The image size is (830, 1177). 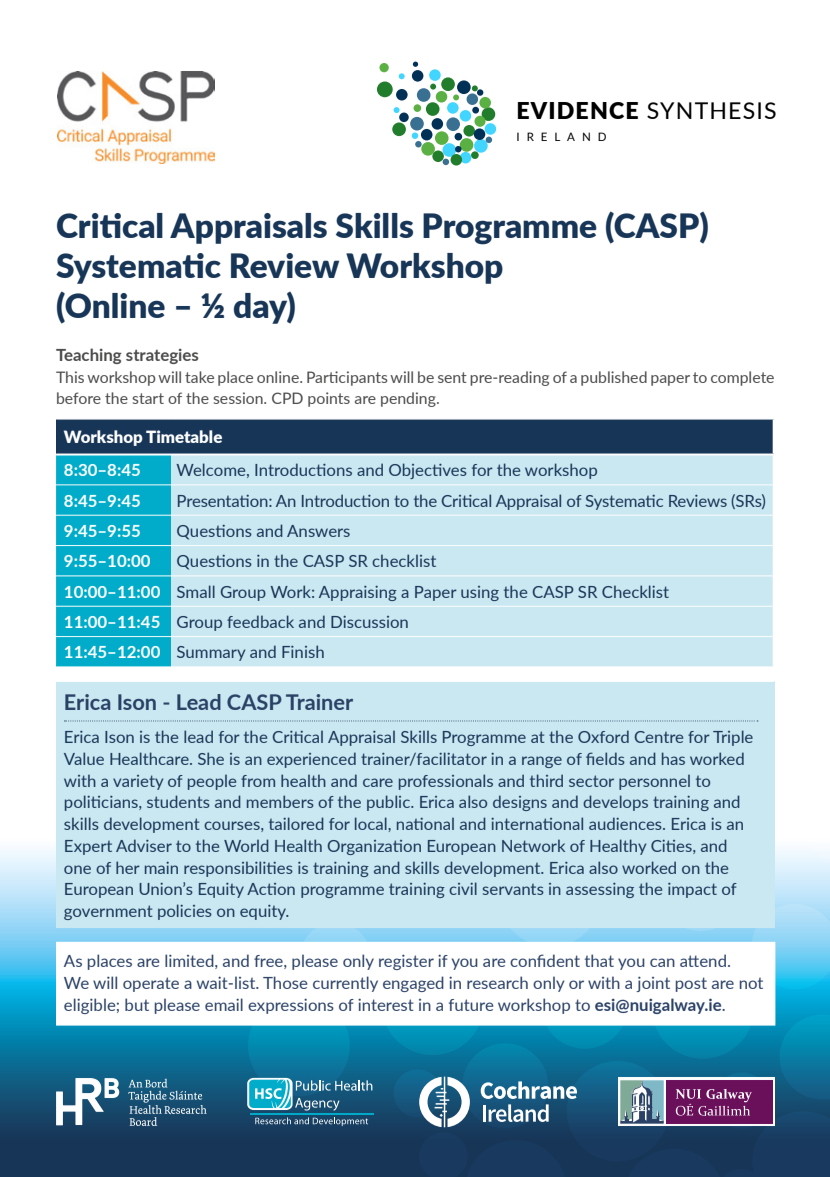 What do you see at coordinates (162, 356) in the document?
I see `strategies` at bounding box center [162, 356].
